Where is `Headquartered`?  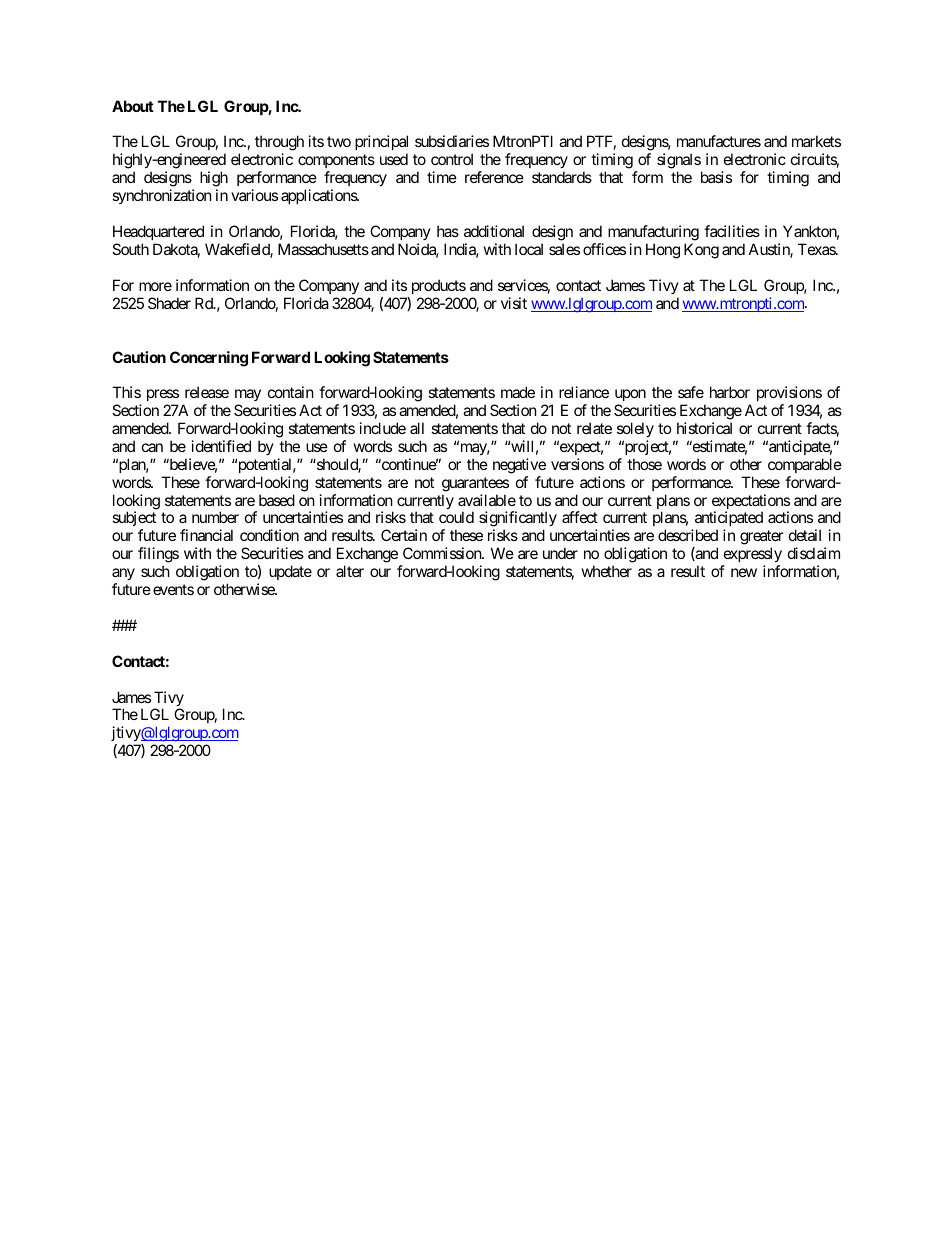
Headquartered is located at coordinates (158, 232).
